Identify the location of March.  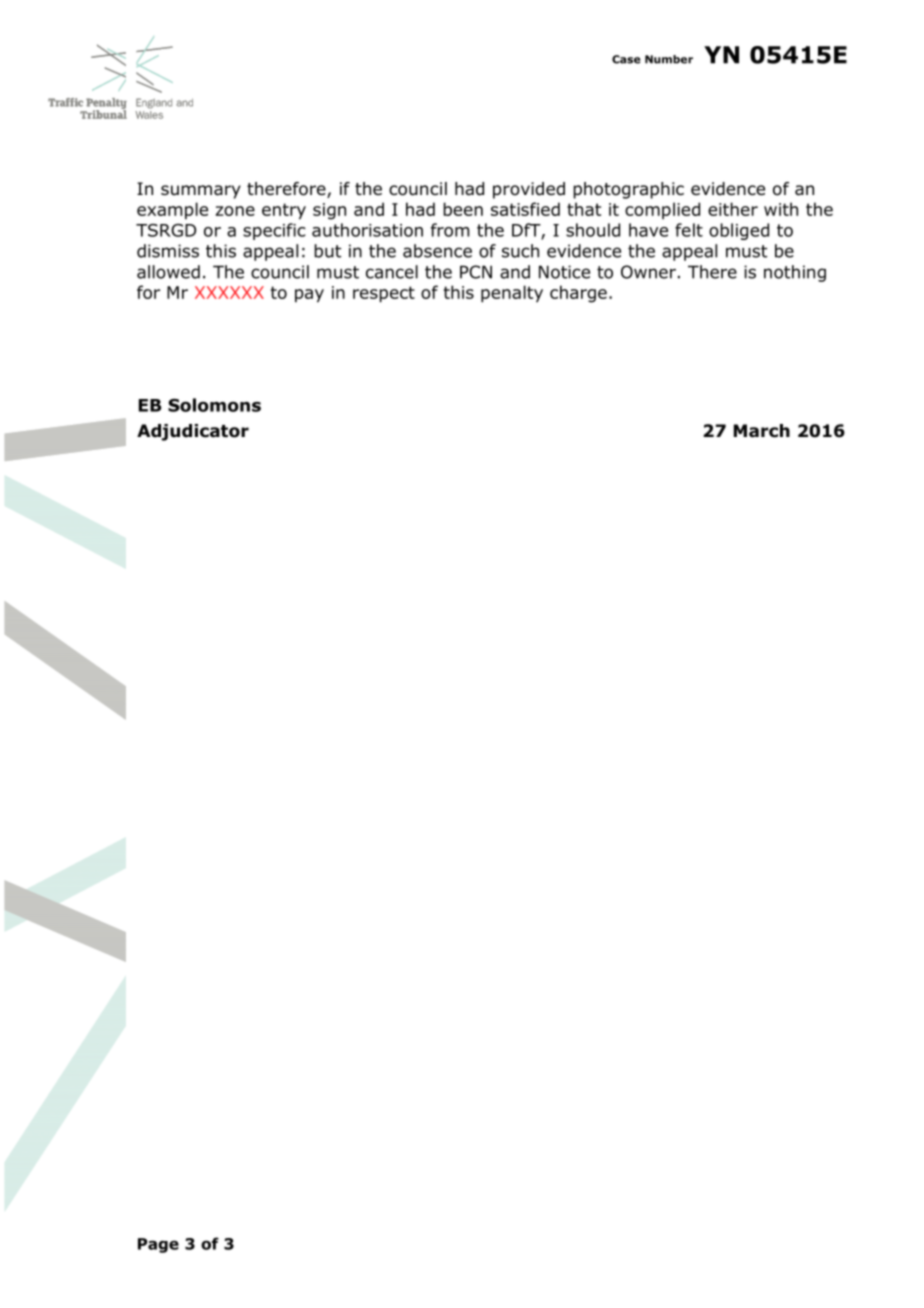
(762, 431).
